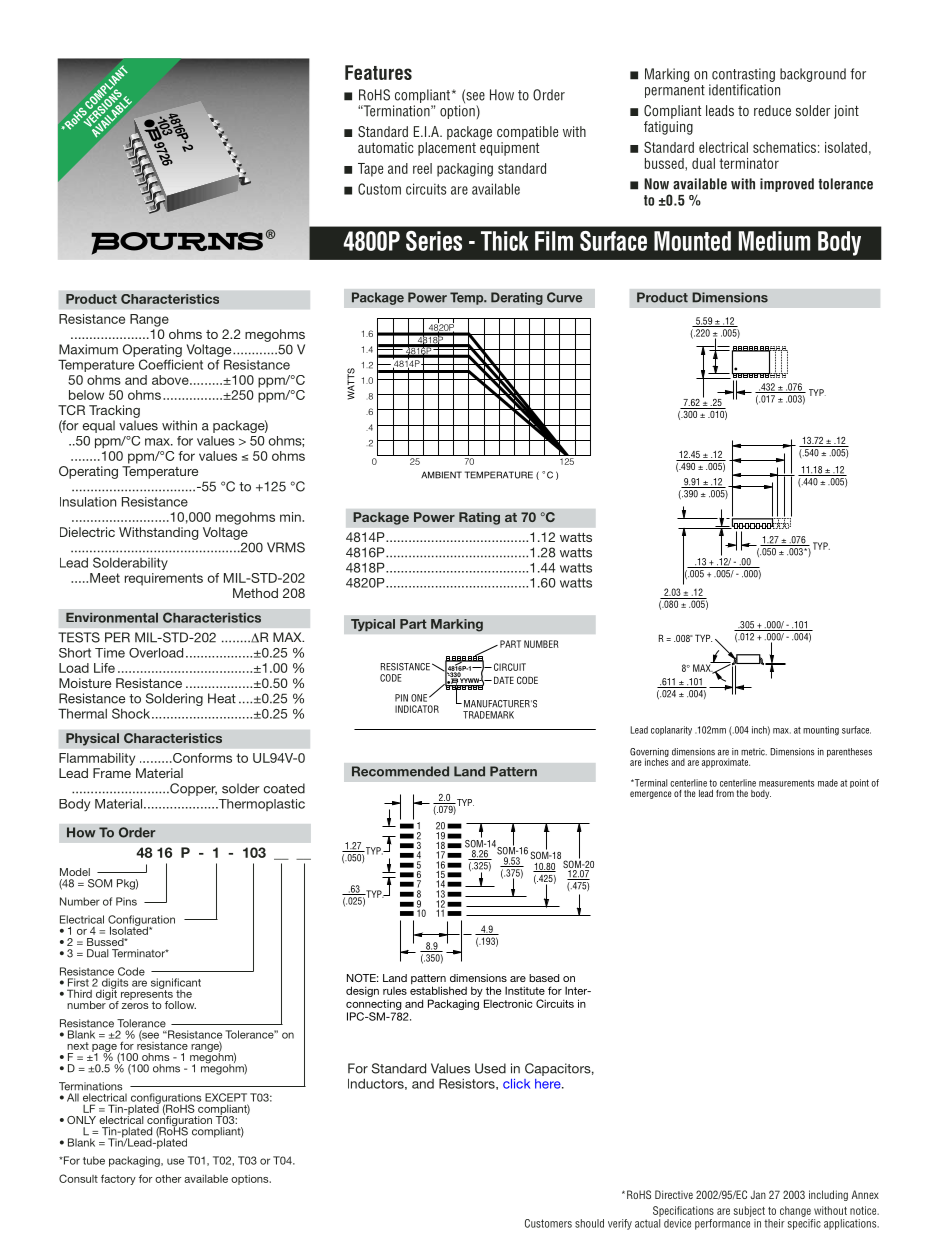 Image resolution: width=952 pixels, height=1256 pixels. What do you see at coordinates (378, 72) in the screenshot?
I see `Features` at bounding box center [378, 72].
